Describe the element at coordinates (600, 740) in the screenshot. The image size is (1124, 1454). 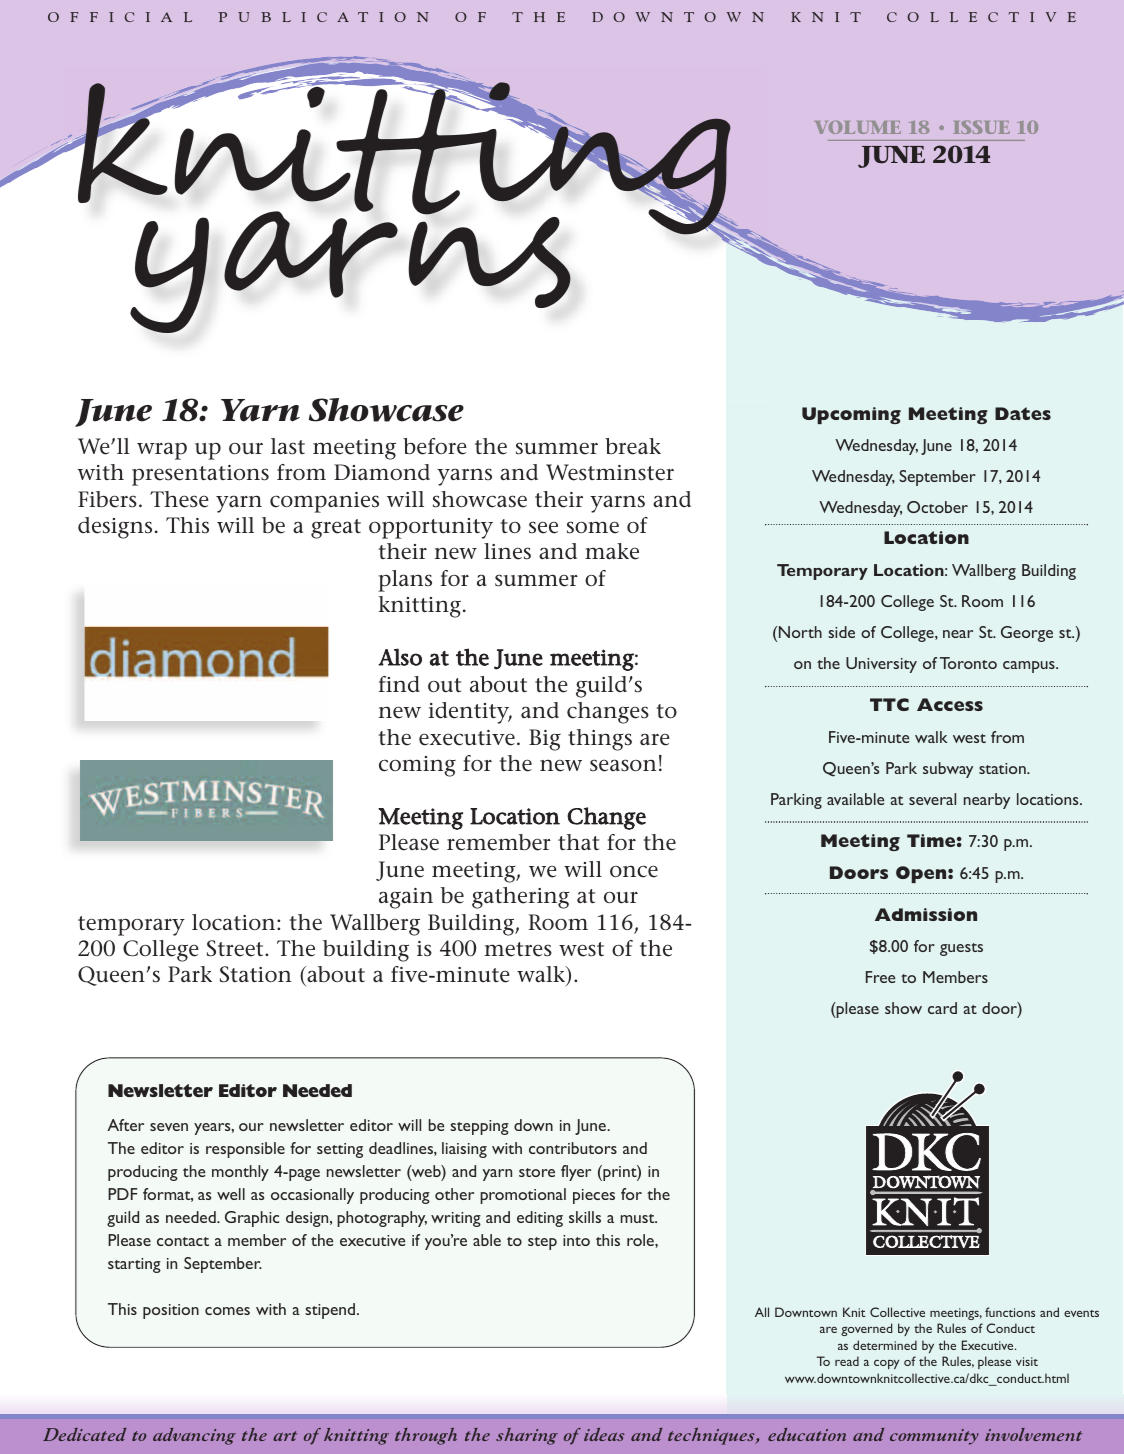
I see `things` at that location.
